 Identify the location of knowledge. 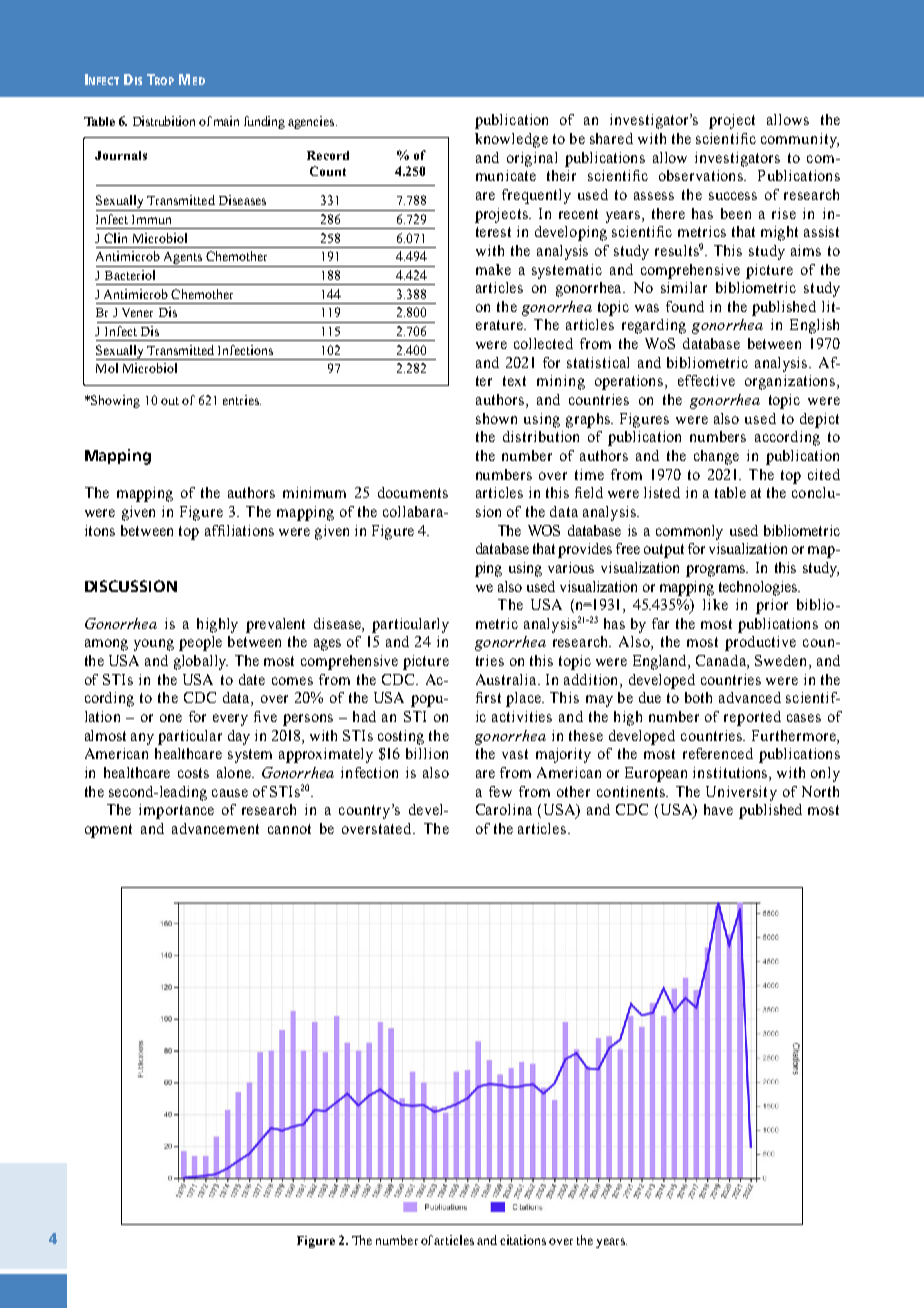
(511, 140).
